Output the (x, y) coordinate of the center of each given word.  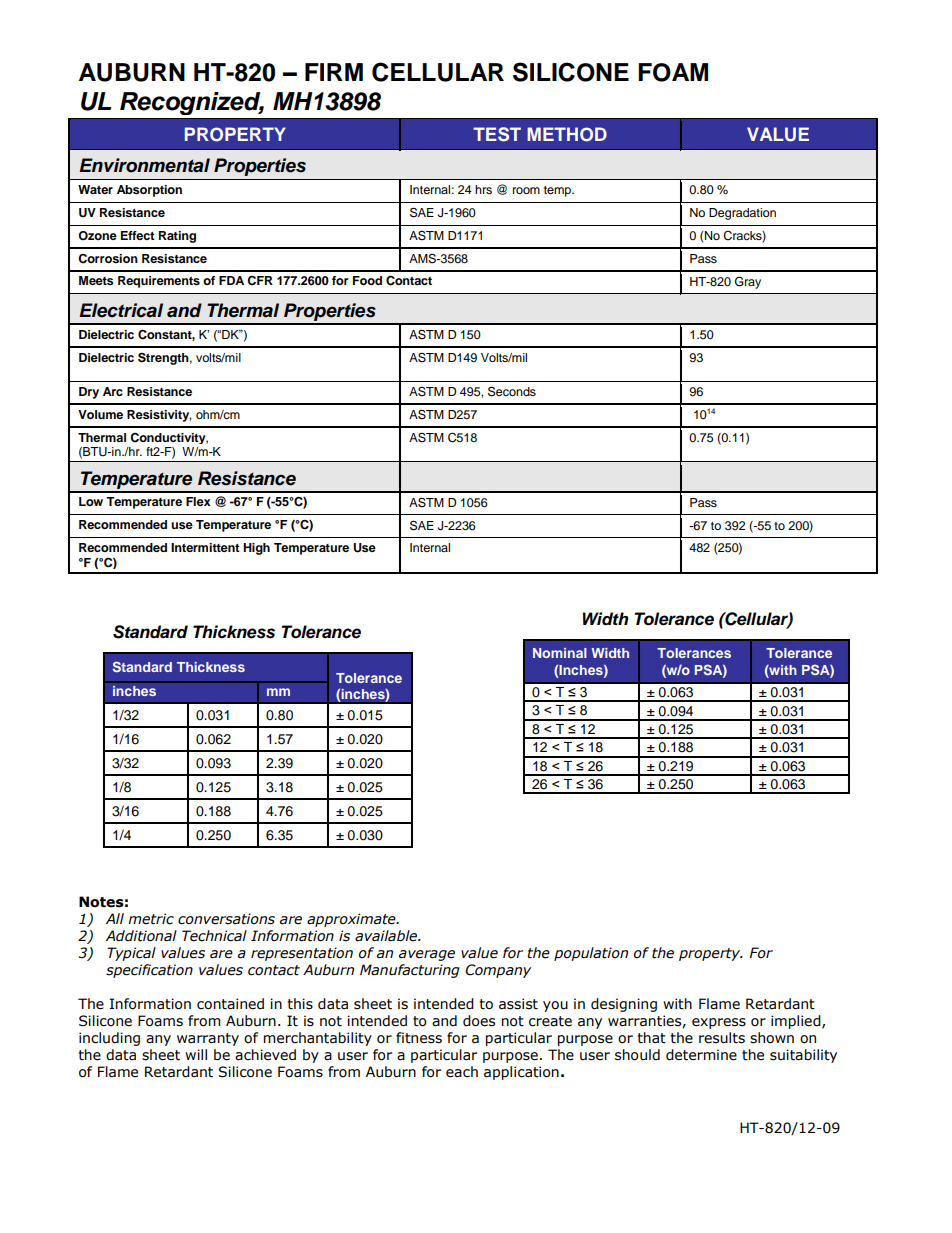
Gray (748, 282)
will (196, 1054)
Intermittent (205, 547)
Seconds (512, 391)
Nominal (560, 653)
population (591, 954)
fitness (419, 1038)
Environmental (144, 165)
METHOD (567, 134)
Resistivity (159, 416)
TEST (497, 134)
